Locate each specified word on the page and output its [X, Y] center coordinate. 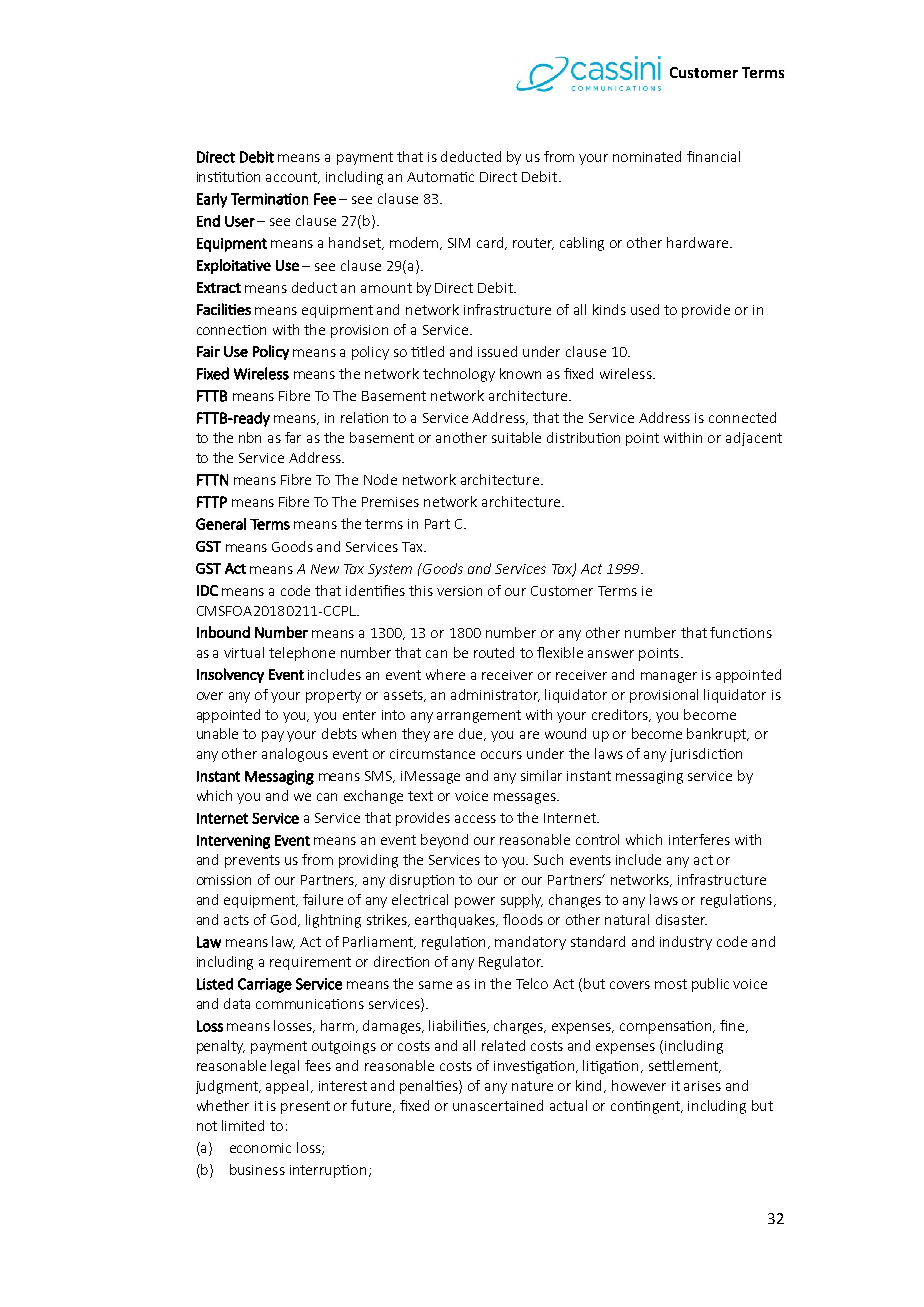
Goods [292, 546]
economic [260, 1148]
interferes [699, 839]
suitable [516, 437]
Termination [269, 199]
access [475, 819]
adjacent [754, 439]
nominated [647, 156]
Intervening [233, 842]
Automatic [440, 177]
